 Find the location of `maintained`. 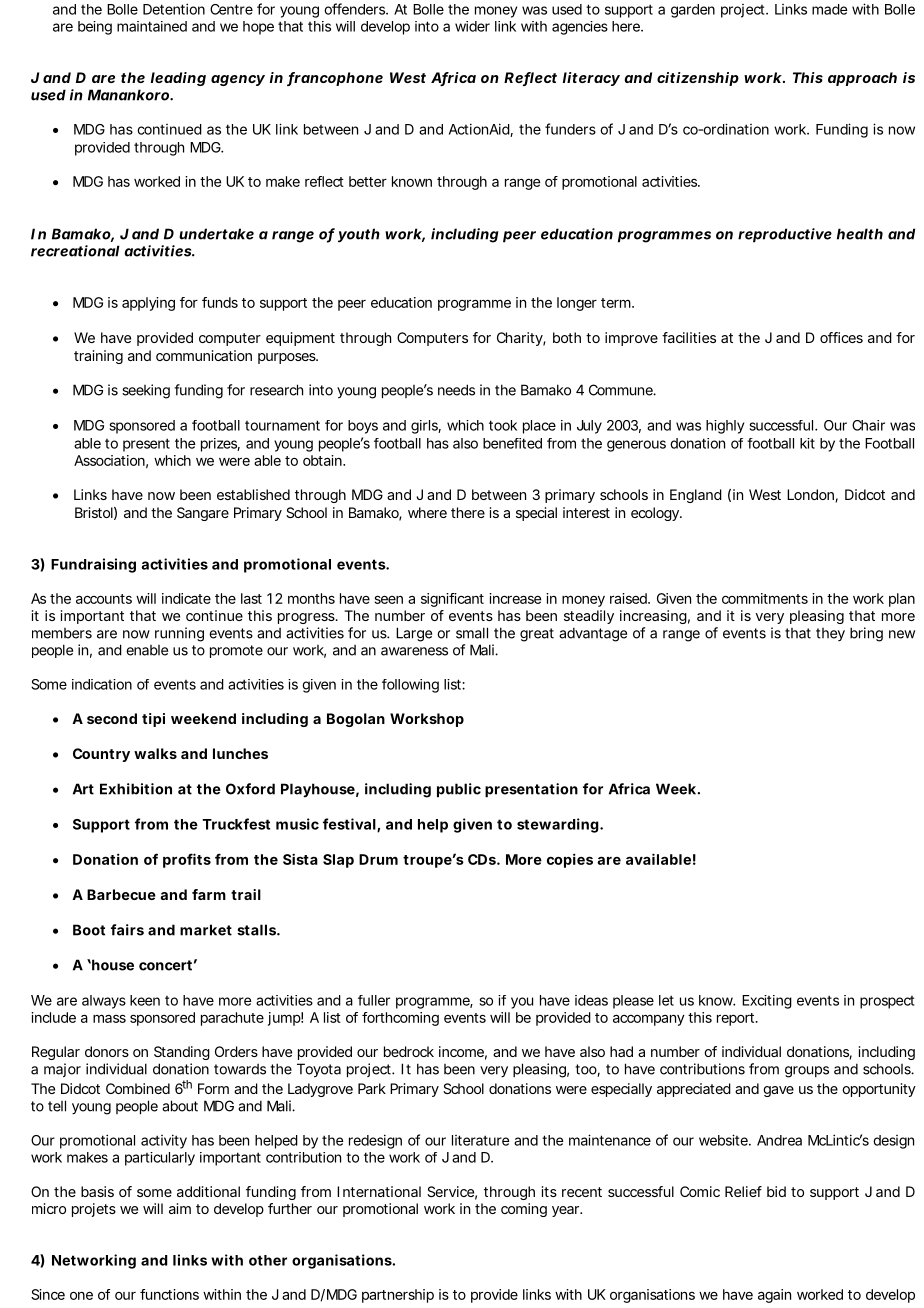

maintained is located at coordinates (152, 26).
